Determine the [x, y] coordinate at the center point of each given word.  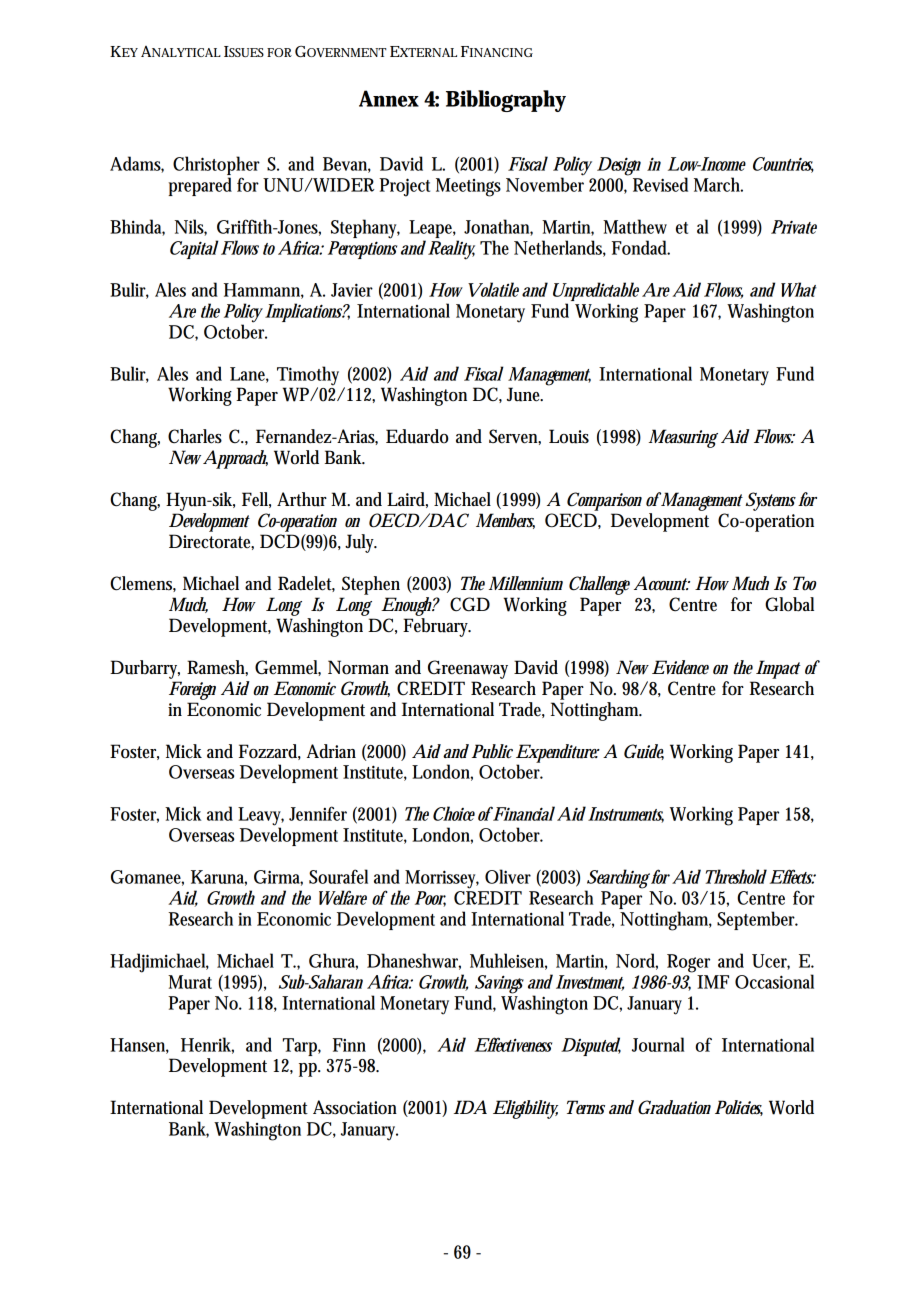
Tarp [300, 1047]
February [436, 627]
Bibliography [506, 101]
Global [789, 604]
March [717, 184]
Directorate [210, 541]
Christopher [216, 167]
